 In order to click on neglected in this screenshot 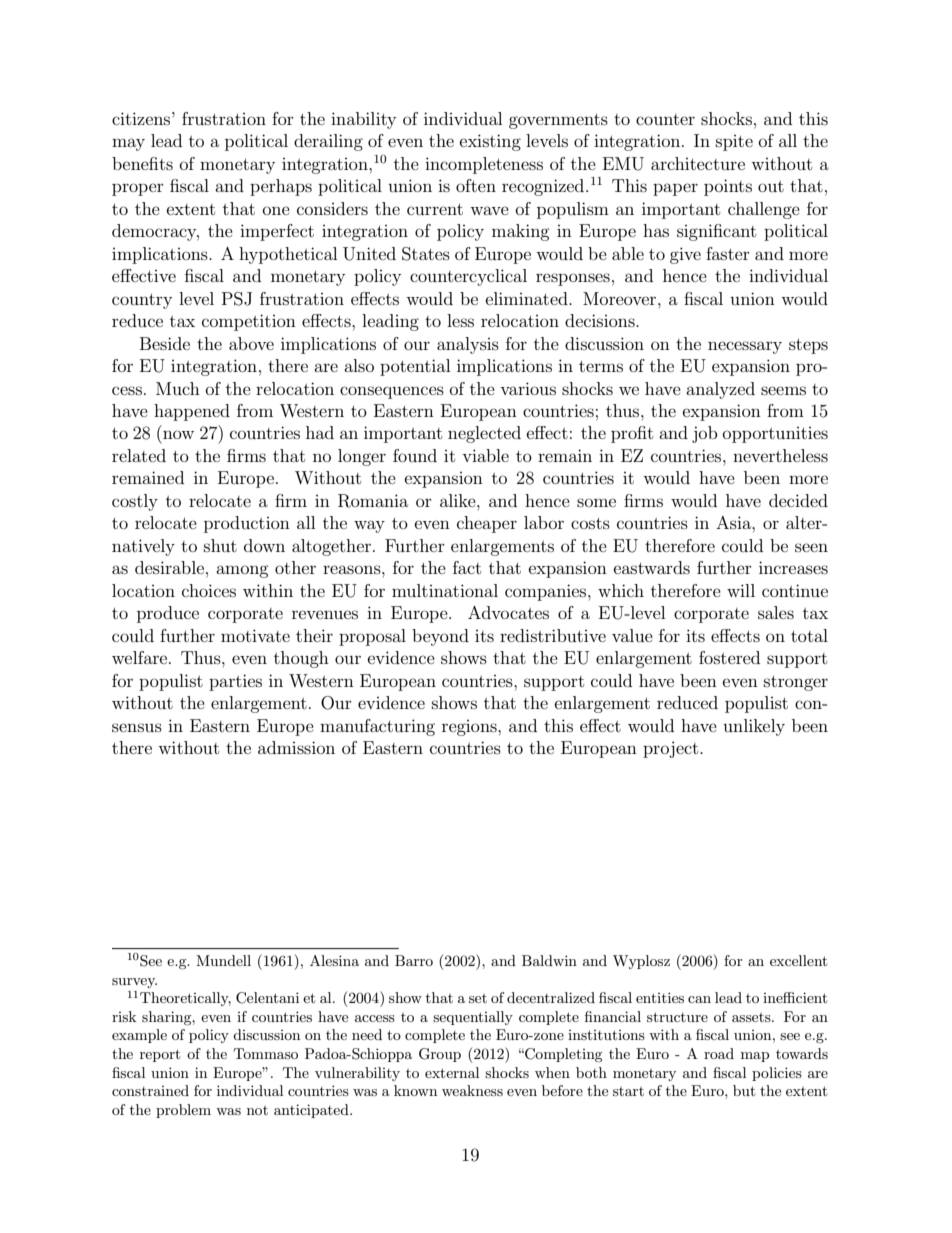, I will do `click(484, 434)`.
